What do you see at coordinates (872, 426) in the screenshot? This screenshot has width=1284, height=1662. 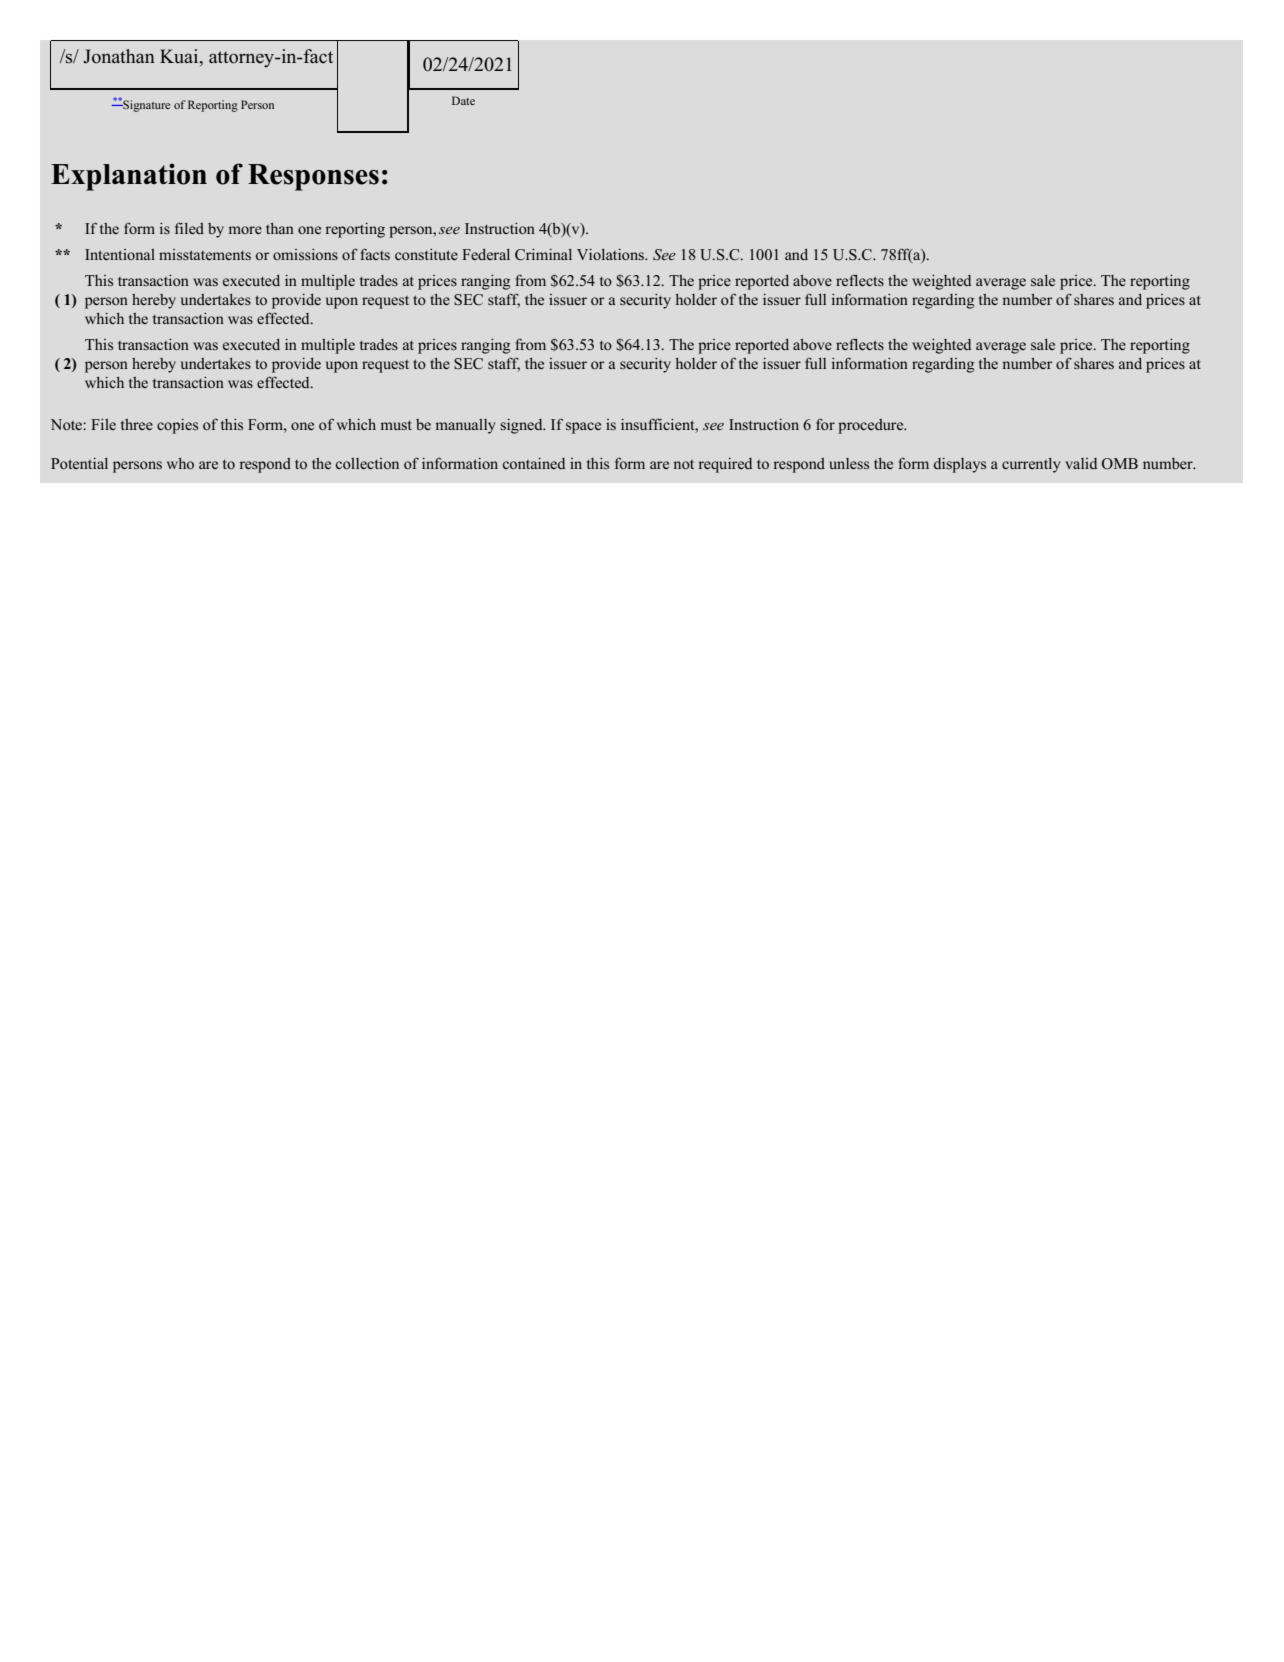 I see `procedure` at bounding box center [872, 426].
